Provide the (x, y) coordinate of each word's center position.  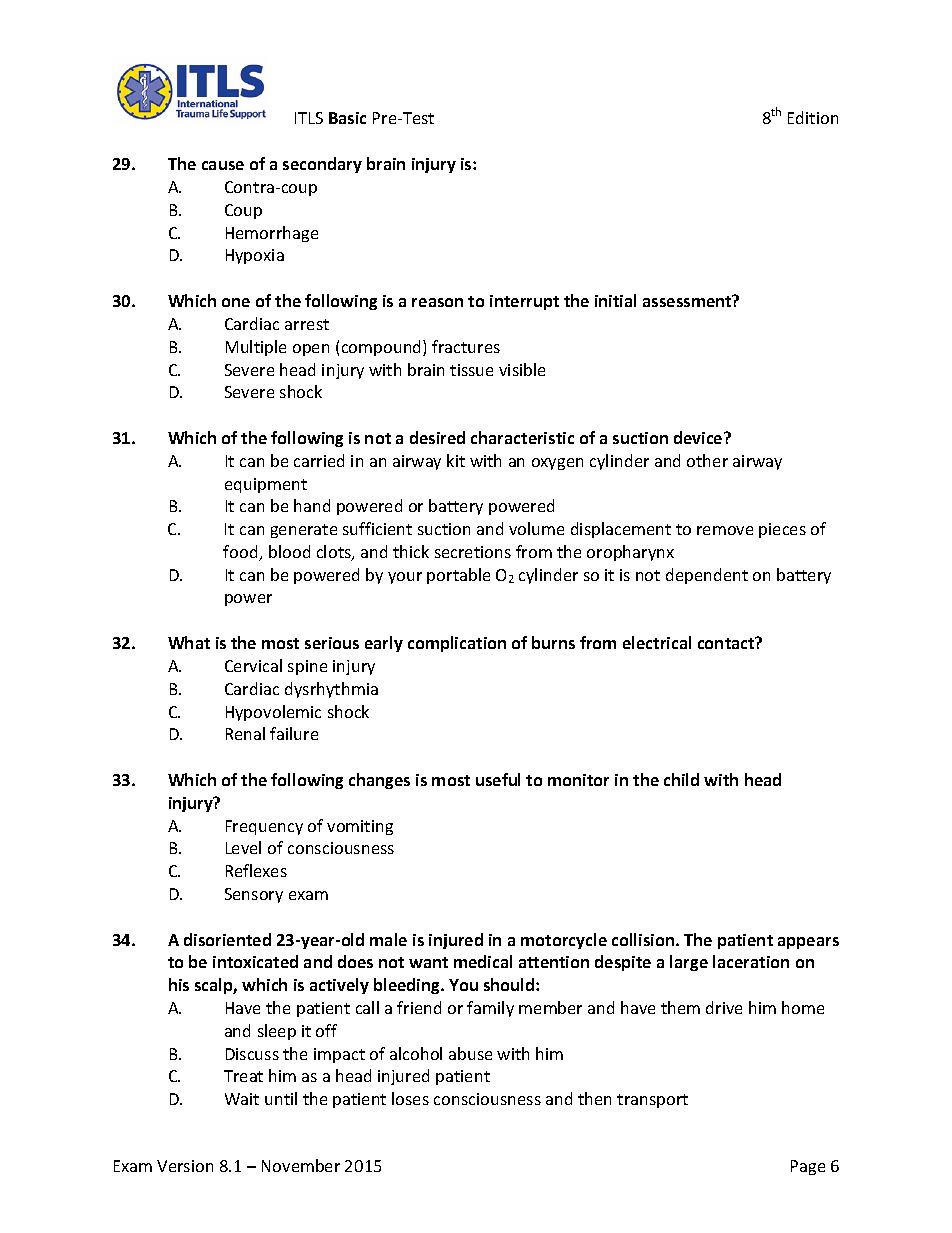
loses (410, 1098)
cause (223, 165)
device (699, 437)
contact (727, 643)
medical (483, 961)
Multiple (256, 348)
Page (808, 1167)
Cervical (253, 665)
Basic (347, 118)
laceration (751, 961)
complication (457, 644)
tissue (471, 370)
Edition (813, 117)
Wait (242, 1099)
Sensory (254, 895)
